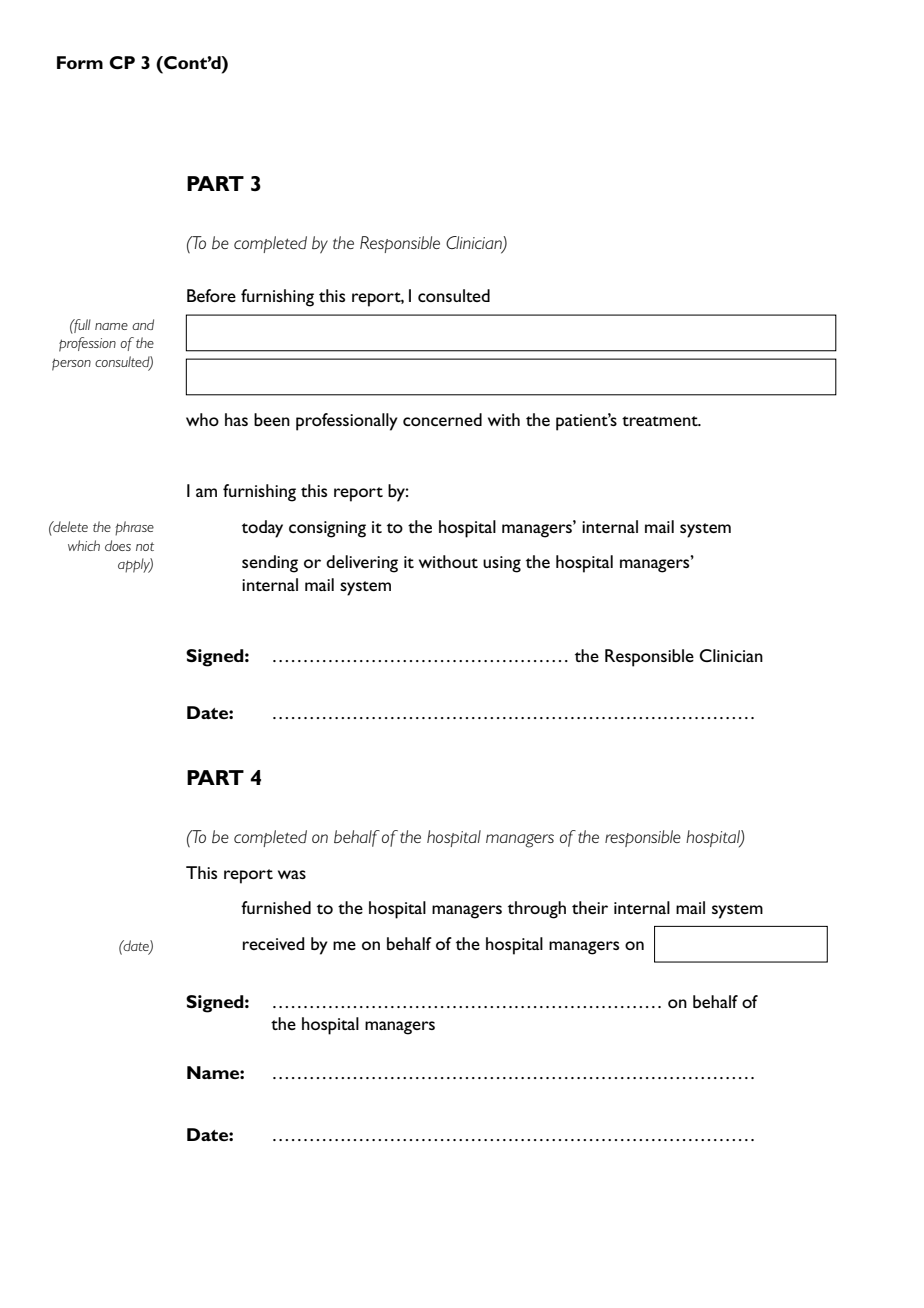 This document has height=1308, width=924. Describe the element at coordinates (134, 528) in the document. I see `phrase` at that location.
